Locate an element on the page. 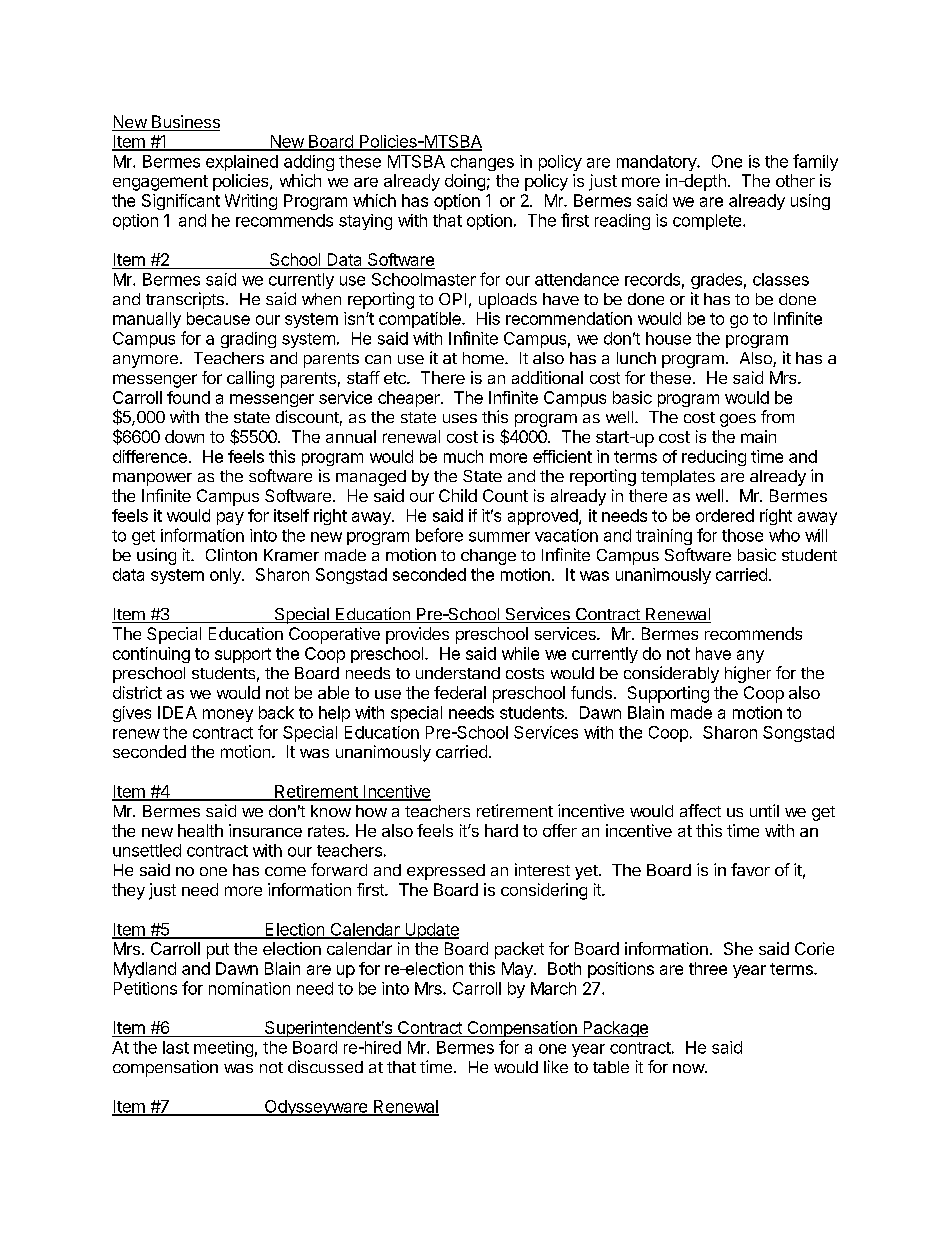 The height and width of the document is (1233, 952). those is located at coordinates (742, 535).
